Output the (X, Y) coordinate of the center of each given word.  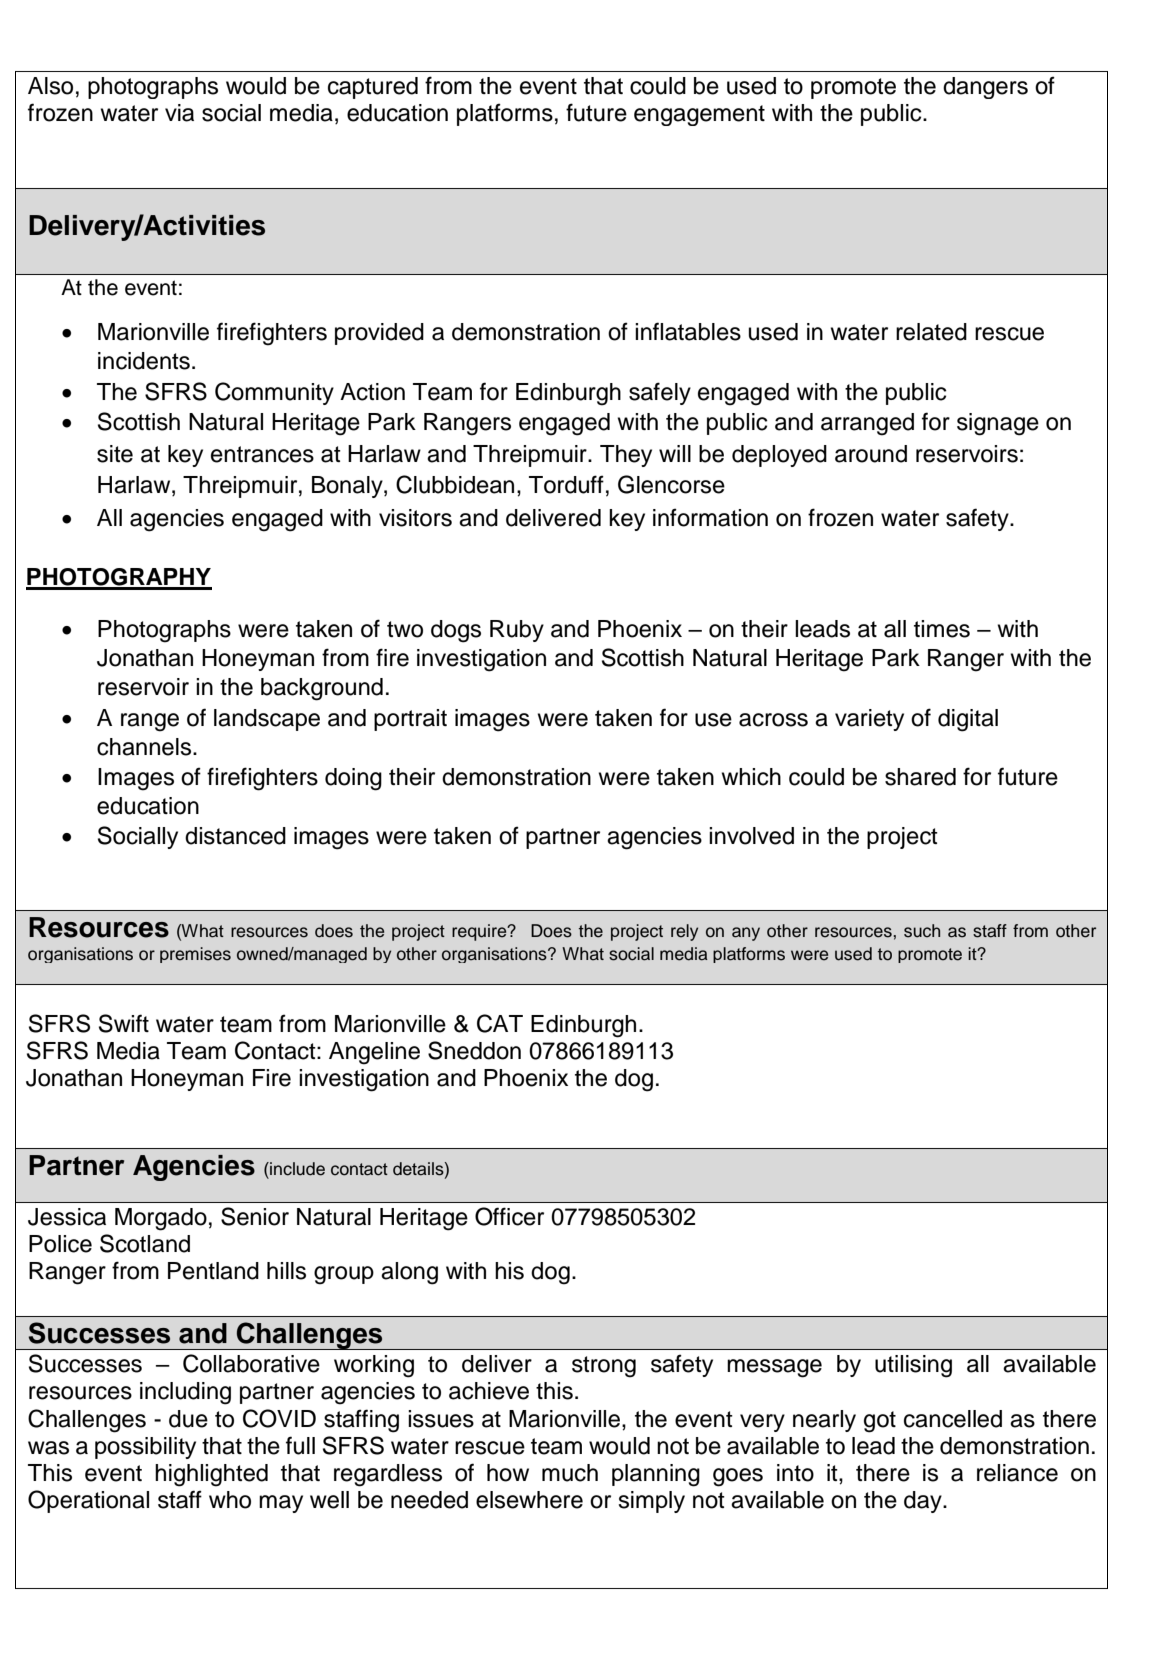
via (179, 113)
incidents (144, 361)
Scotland (145, 1243)
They (626, 456)
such (922, 931)
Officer (509, 1216)
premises (195, 955)
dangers (985, 88)
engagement (699, 115)
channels (145, 747)
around (871, 454)
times (942, 629)
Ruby (517, 631)
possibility (145, 1448)
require (480, 932)
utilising (913, 1366)
